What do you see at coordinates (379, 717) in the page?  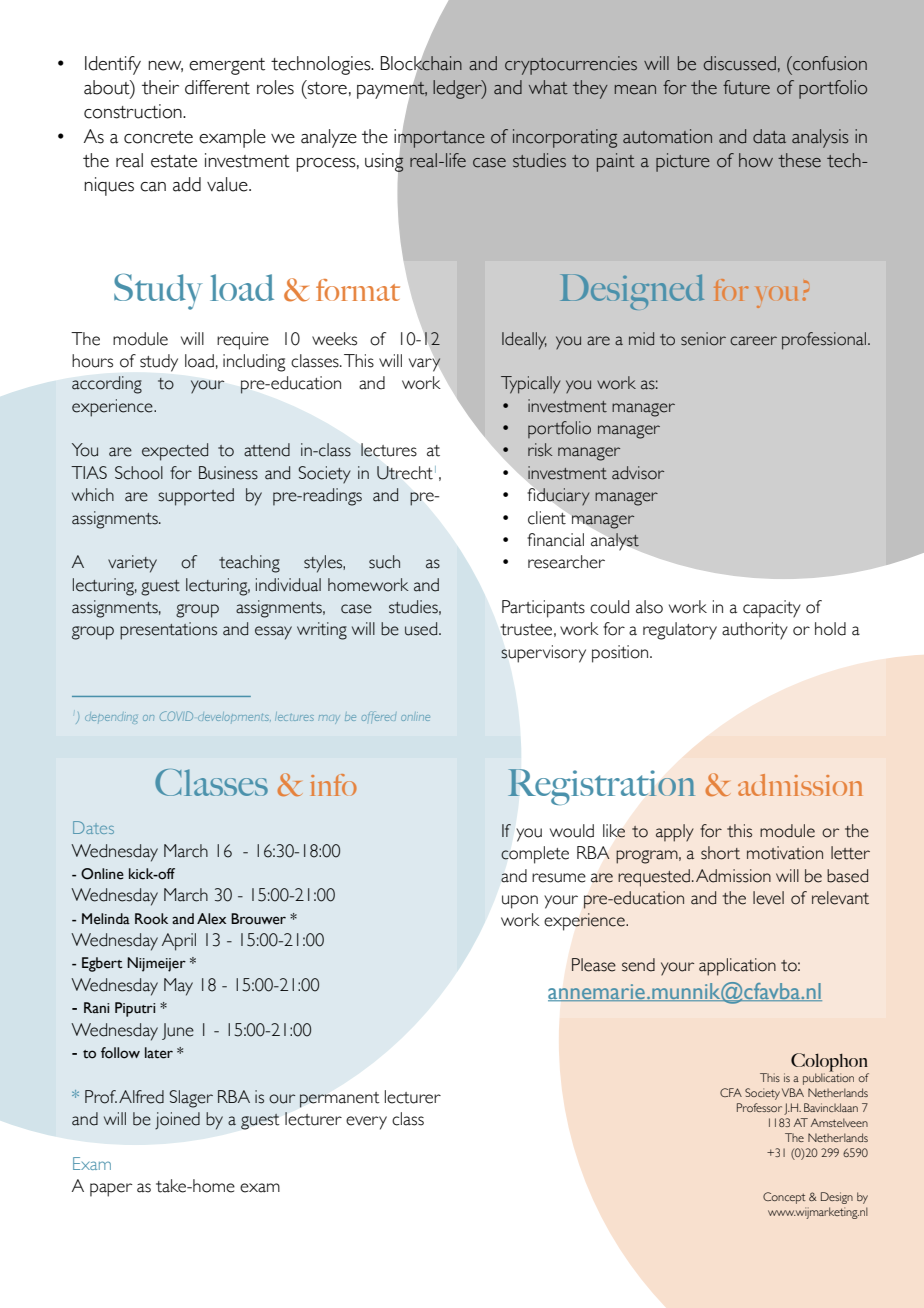 I see `offered` at bounding box center [379, 717].
